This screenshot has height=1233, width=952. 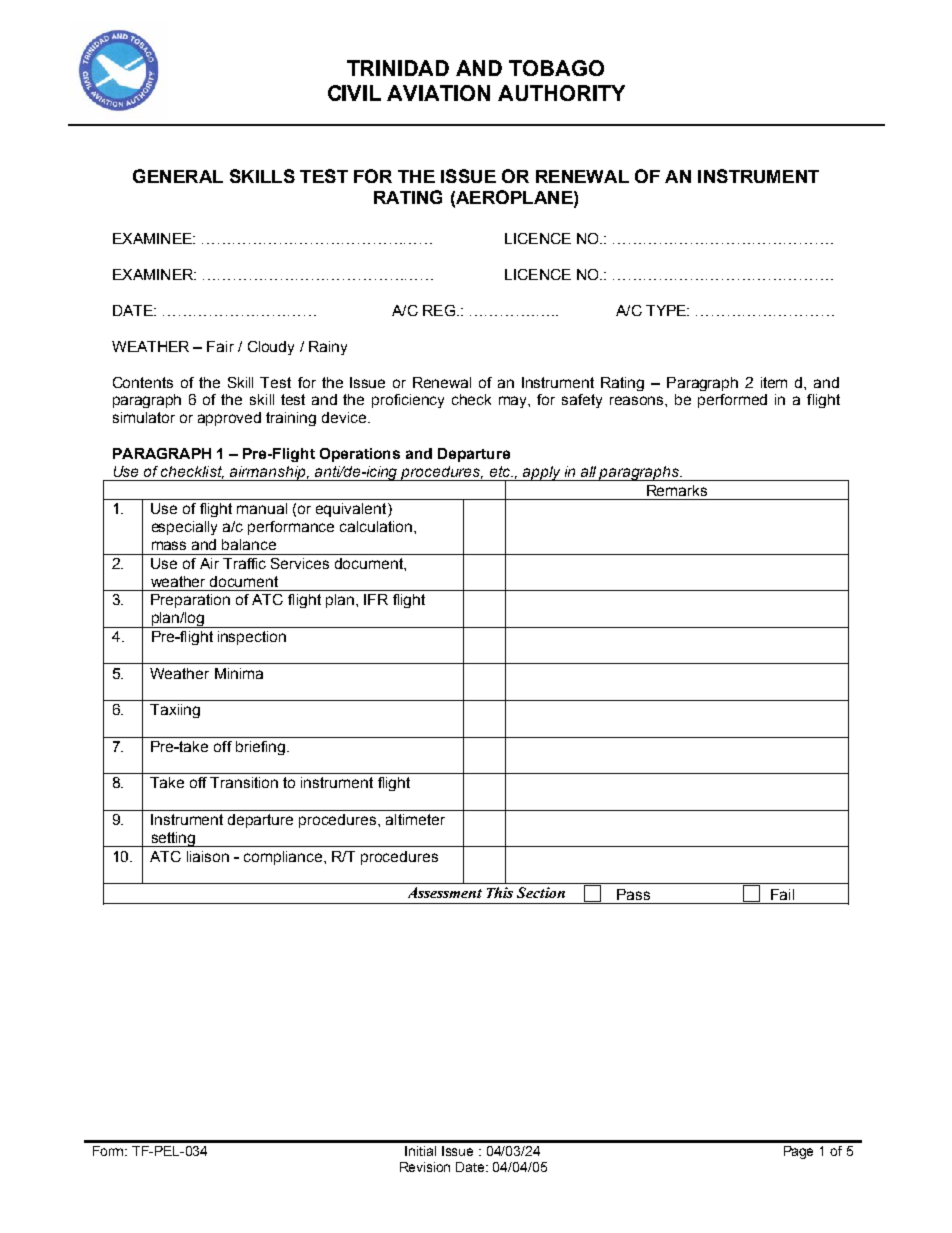 I want to click on altimeter, so click(x=415, y=819).
